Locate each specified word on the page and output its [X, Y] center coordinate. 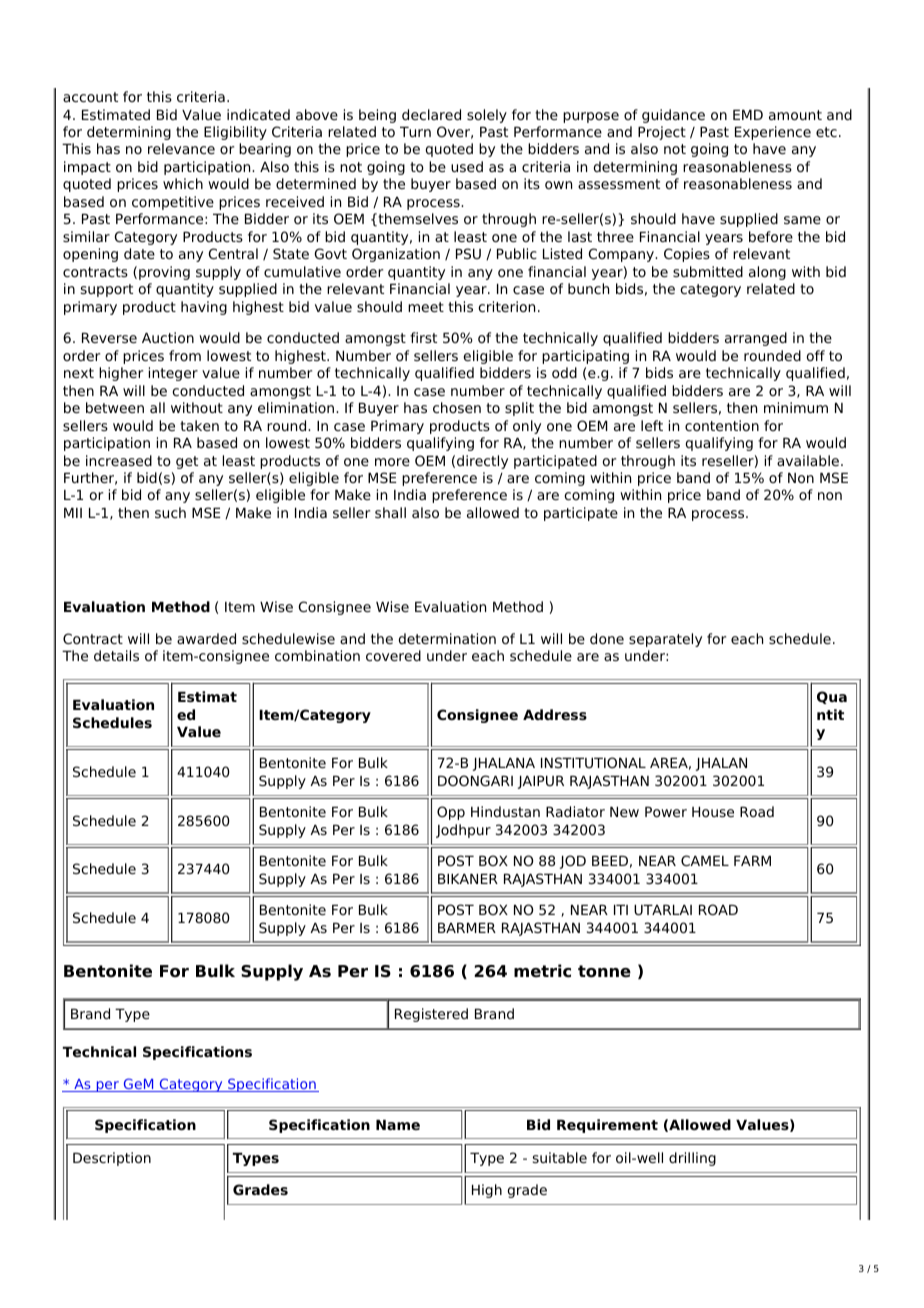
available [809, 460]
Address [555, 714]
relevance [181, 148]
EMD [748, 115]
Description [112, 1159]
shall [390, 512]
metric [542, 971]
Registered [431, 1015]
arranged [756, 339]
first [423, 337]
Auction [168, 337]
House [713, 812]
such [170, 512]
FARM [752, 861]
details [116, 655]
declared [431, 114]
